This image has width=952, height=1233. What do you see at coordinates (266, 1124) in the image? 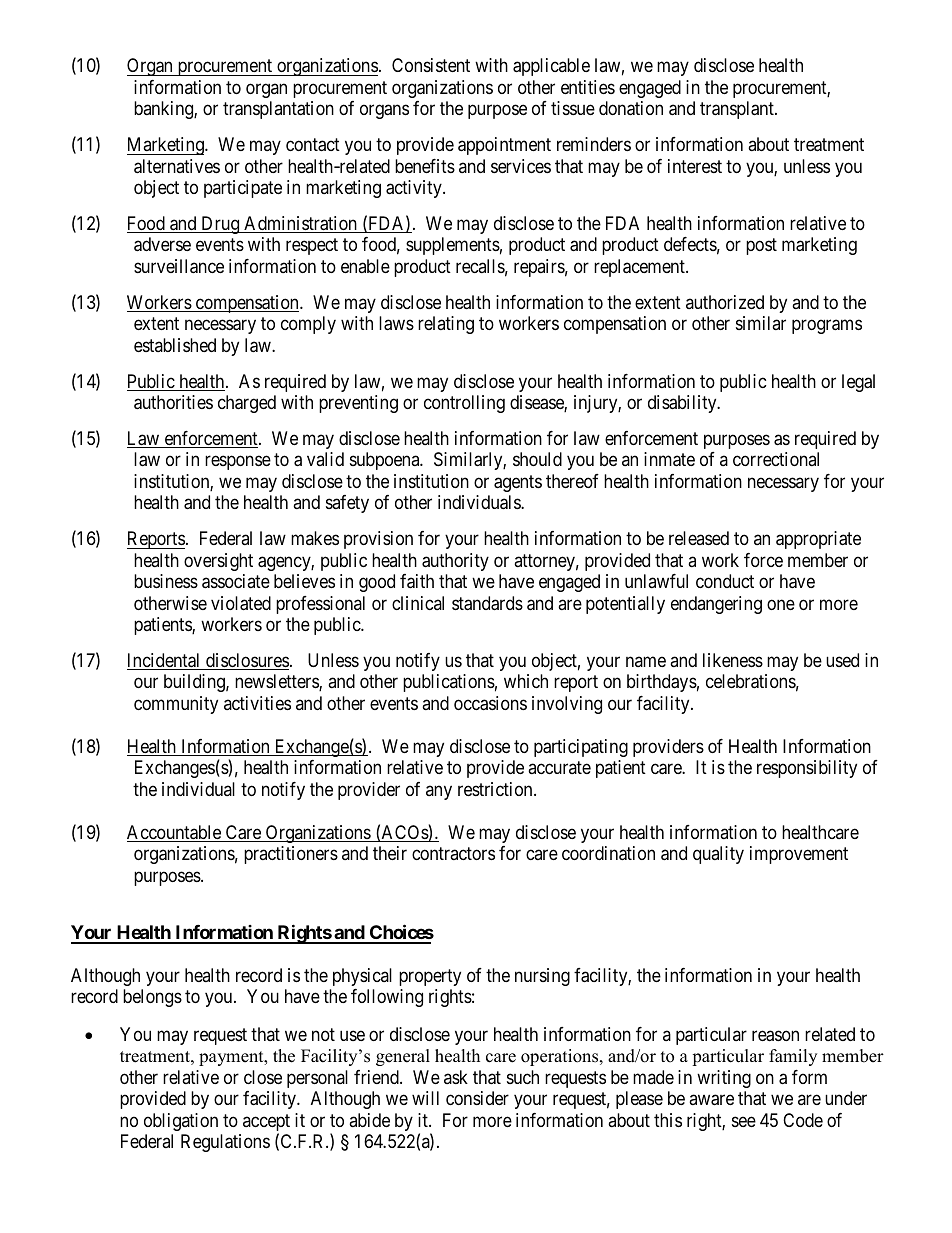
I see `accept` at bounding box center [266, 1124].
